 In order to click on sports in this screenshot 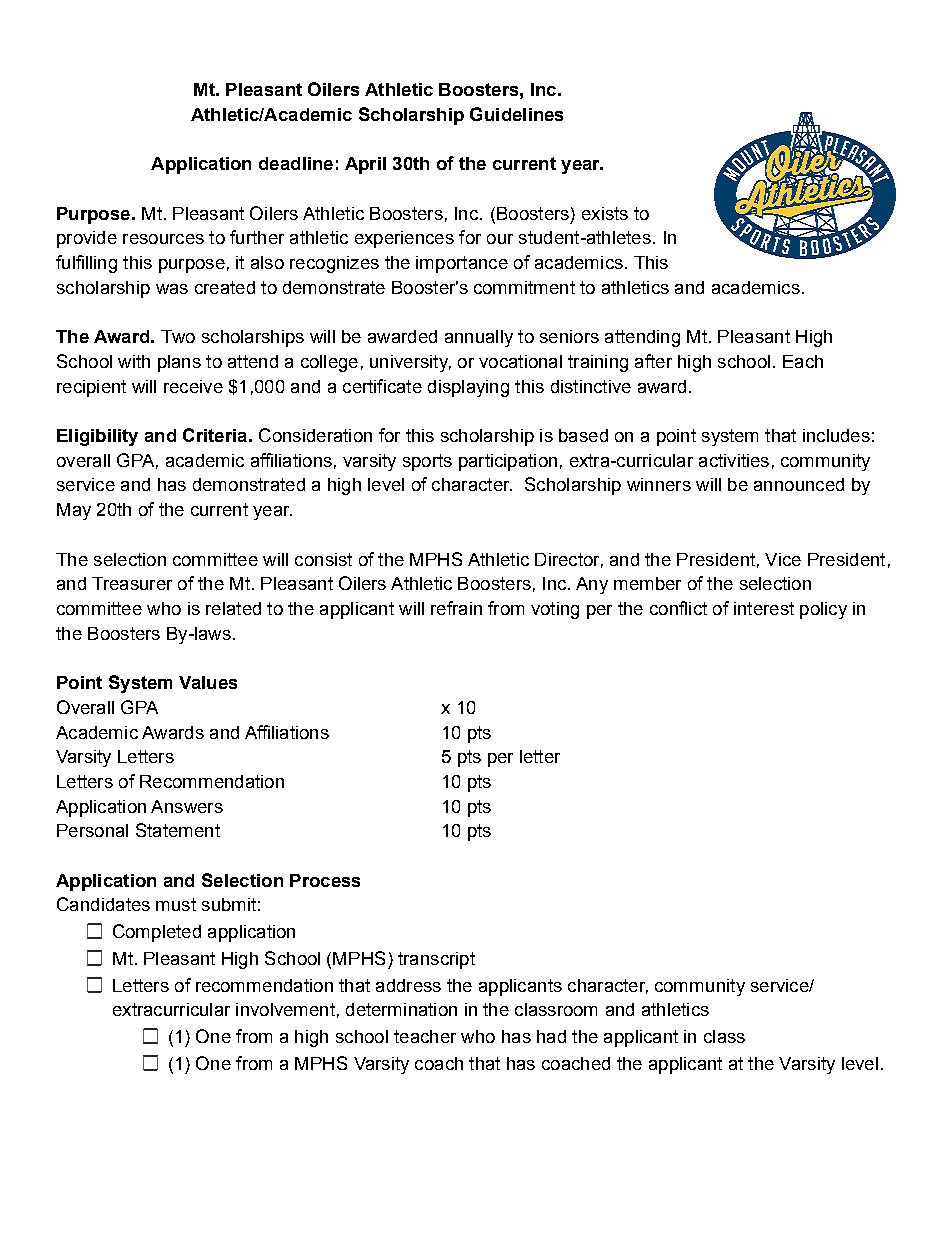, I will do `click(427, 462)`.
